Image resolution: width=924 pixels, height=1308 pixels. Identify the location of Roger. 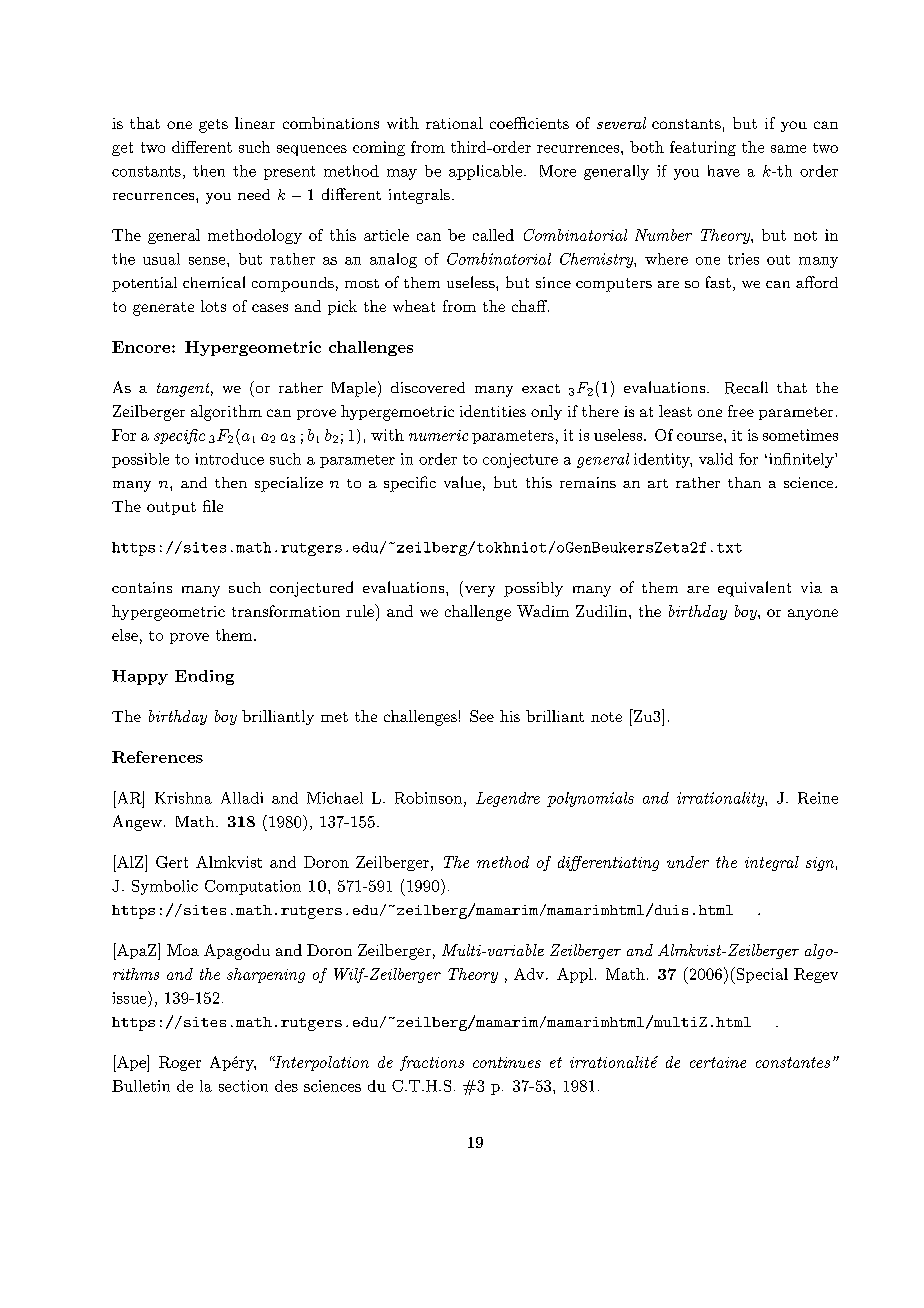
(180, 1063).
